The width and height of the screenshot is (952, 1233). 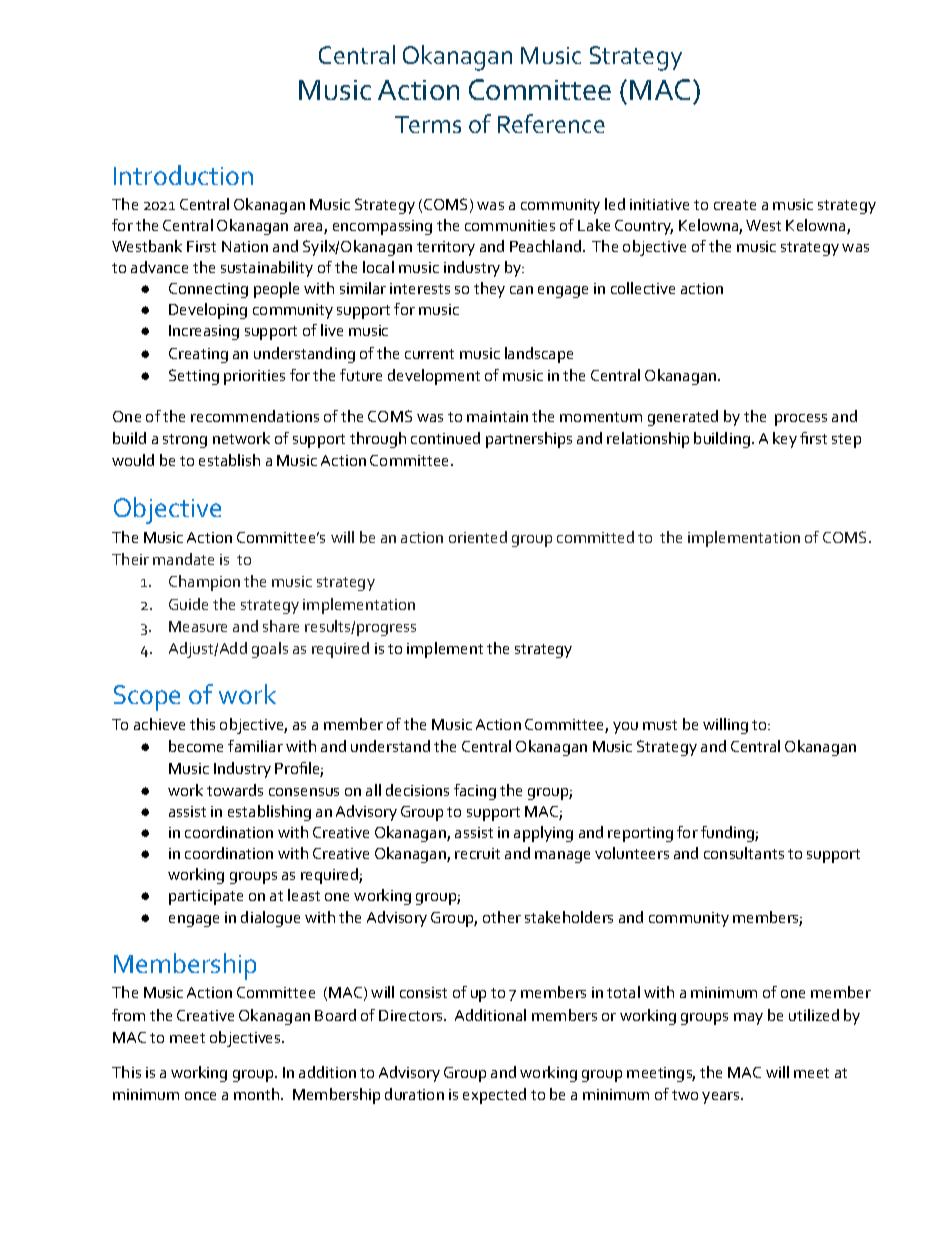 I want to click on create, so click(x=735, y=205).
